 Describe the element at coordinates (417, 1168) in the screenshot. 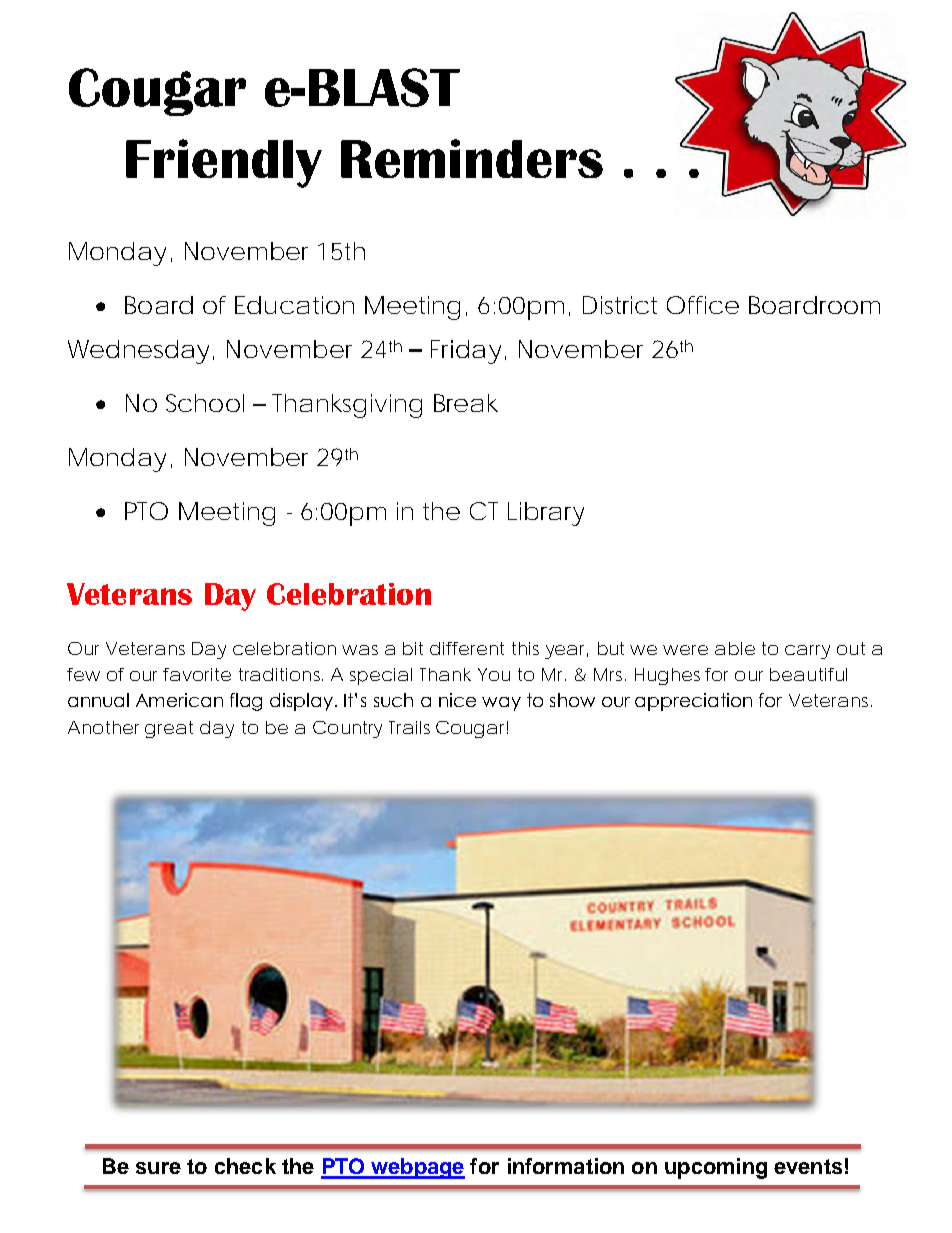

I see `webpage` at that location.
